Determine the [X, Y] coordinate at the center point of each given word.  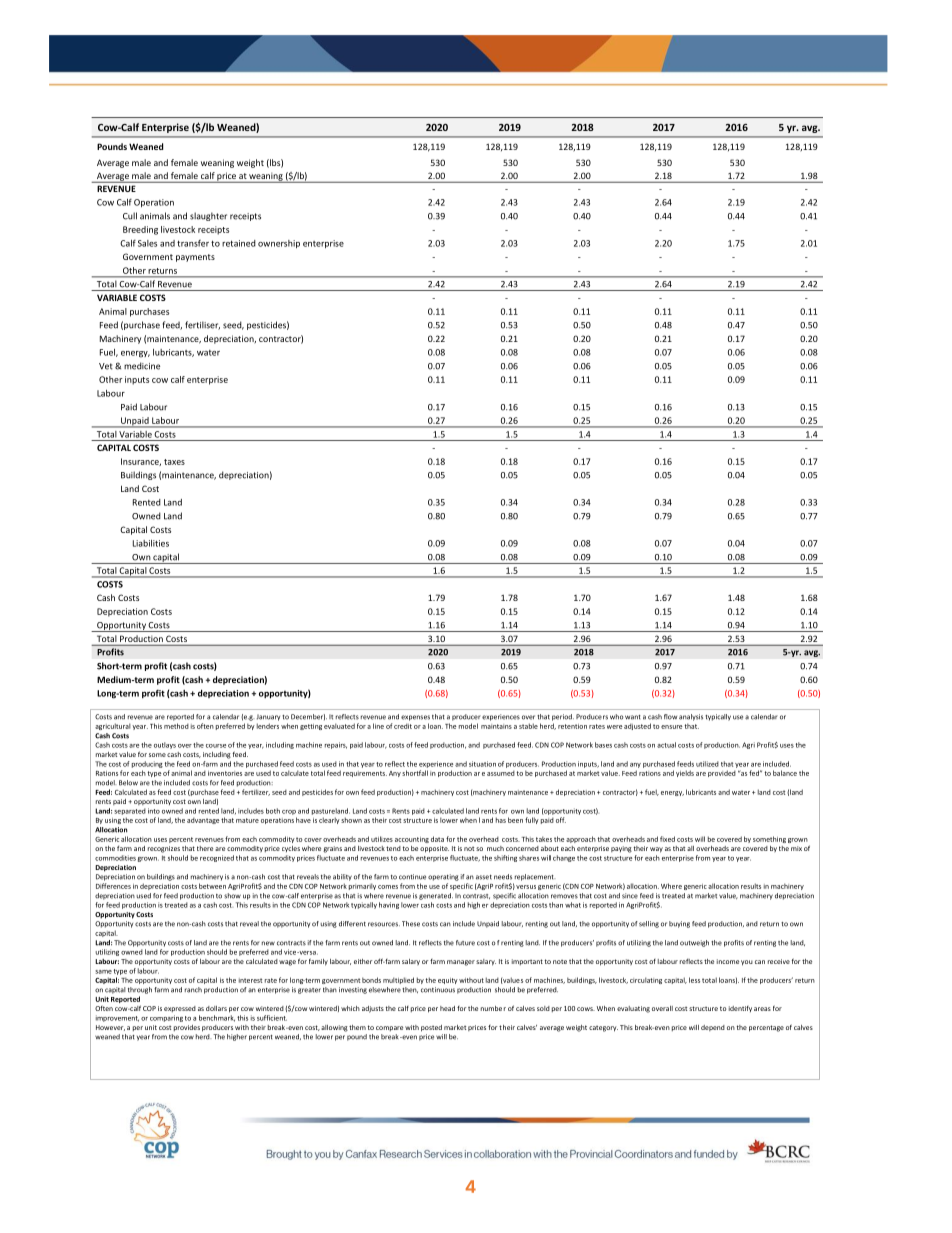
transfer [193, 243]
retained [239, 243]
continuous [438, 990]
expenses [415, 718]
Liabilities [151, 543]
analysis [691, 717]
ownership [279, 244]
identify [740, 1009]
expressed [180, 1009]
